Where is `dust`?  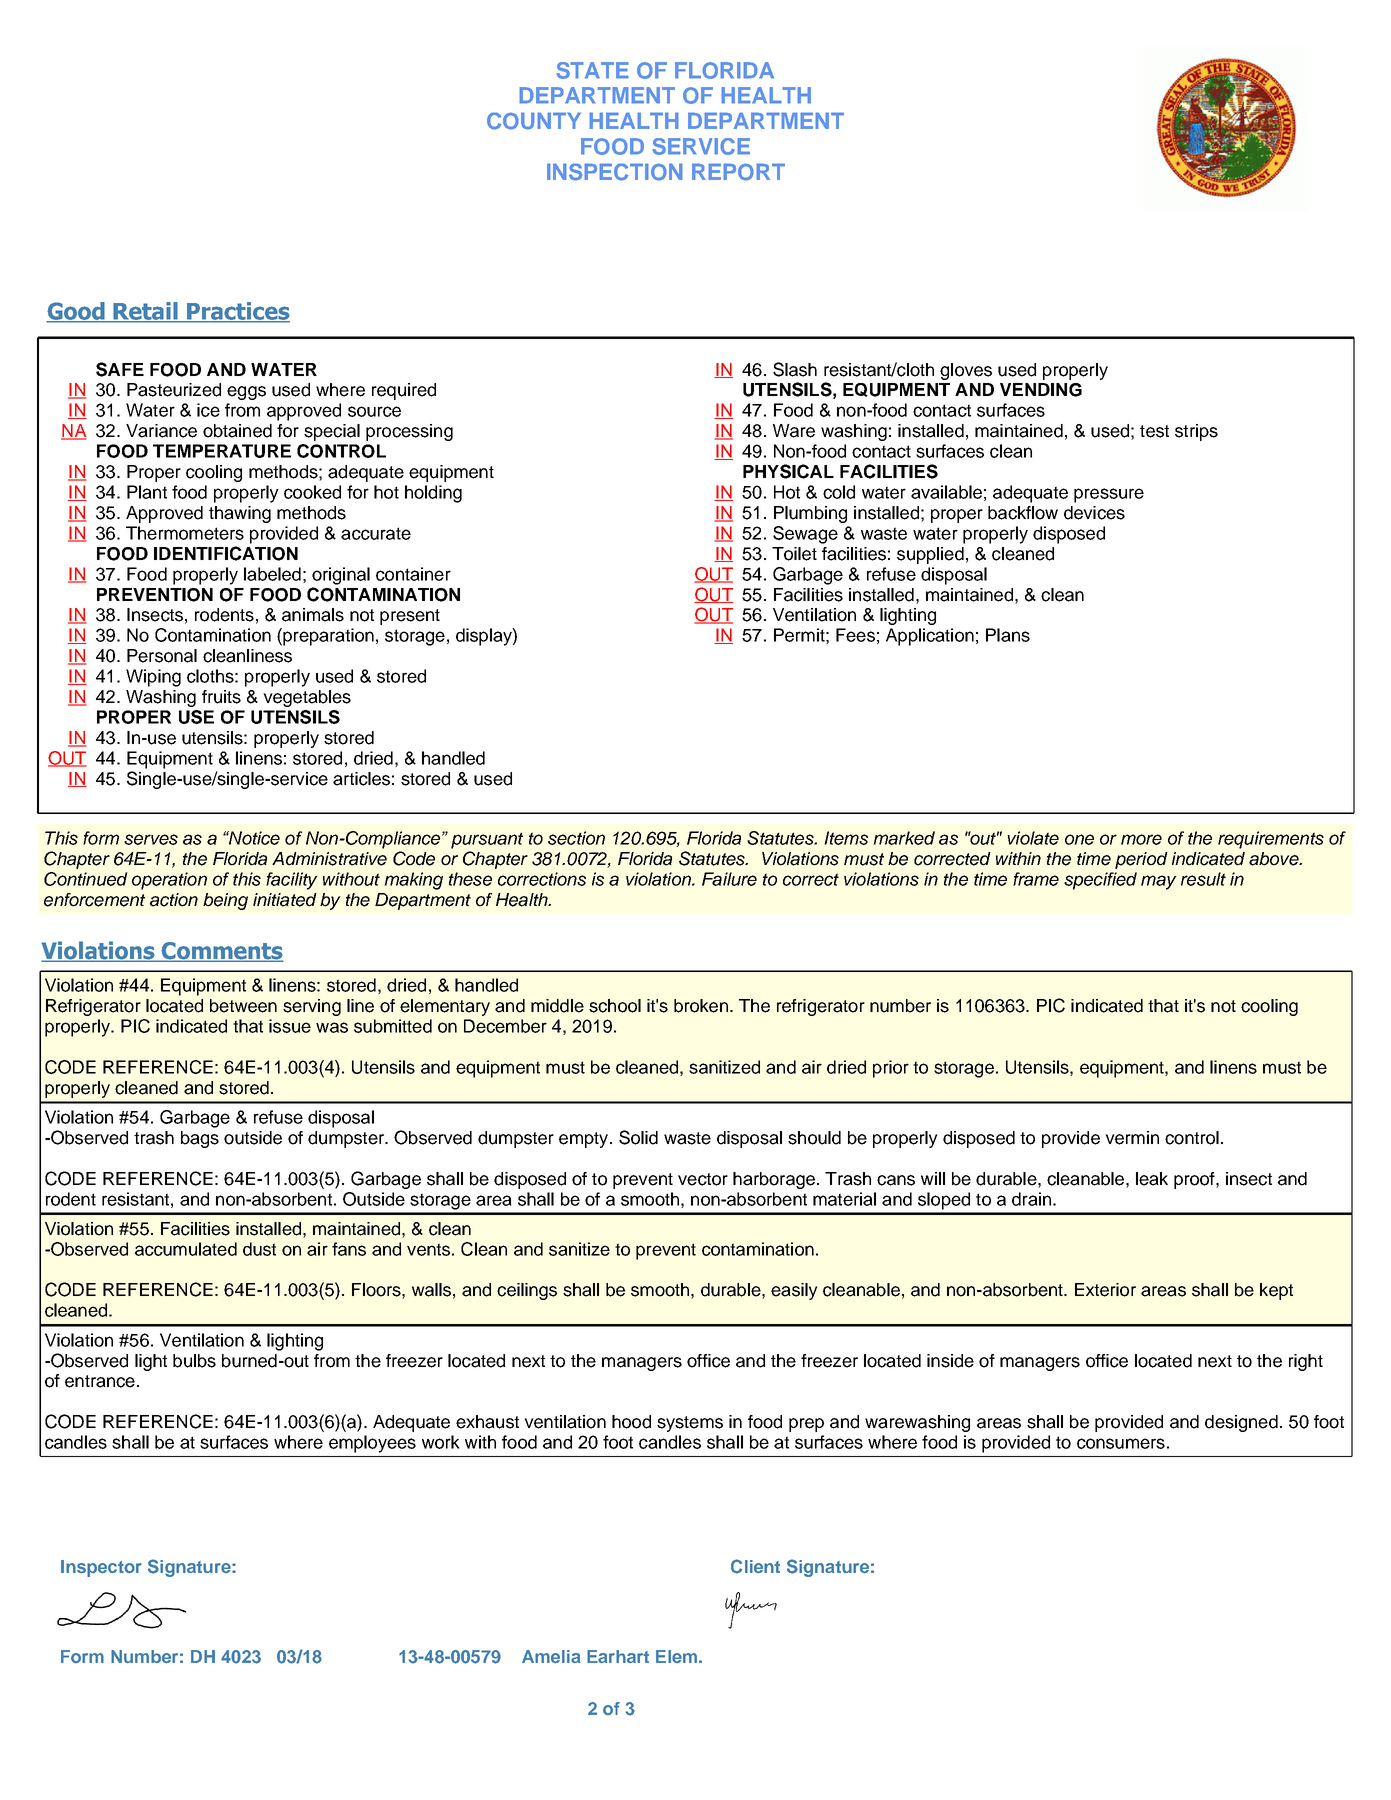
dust is located at coordinates (259, 1249).
